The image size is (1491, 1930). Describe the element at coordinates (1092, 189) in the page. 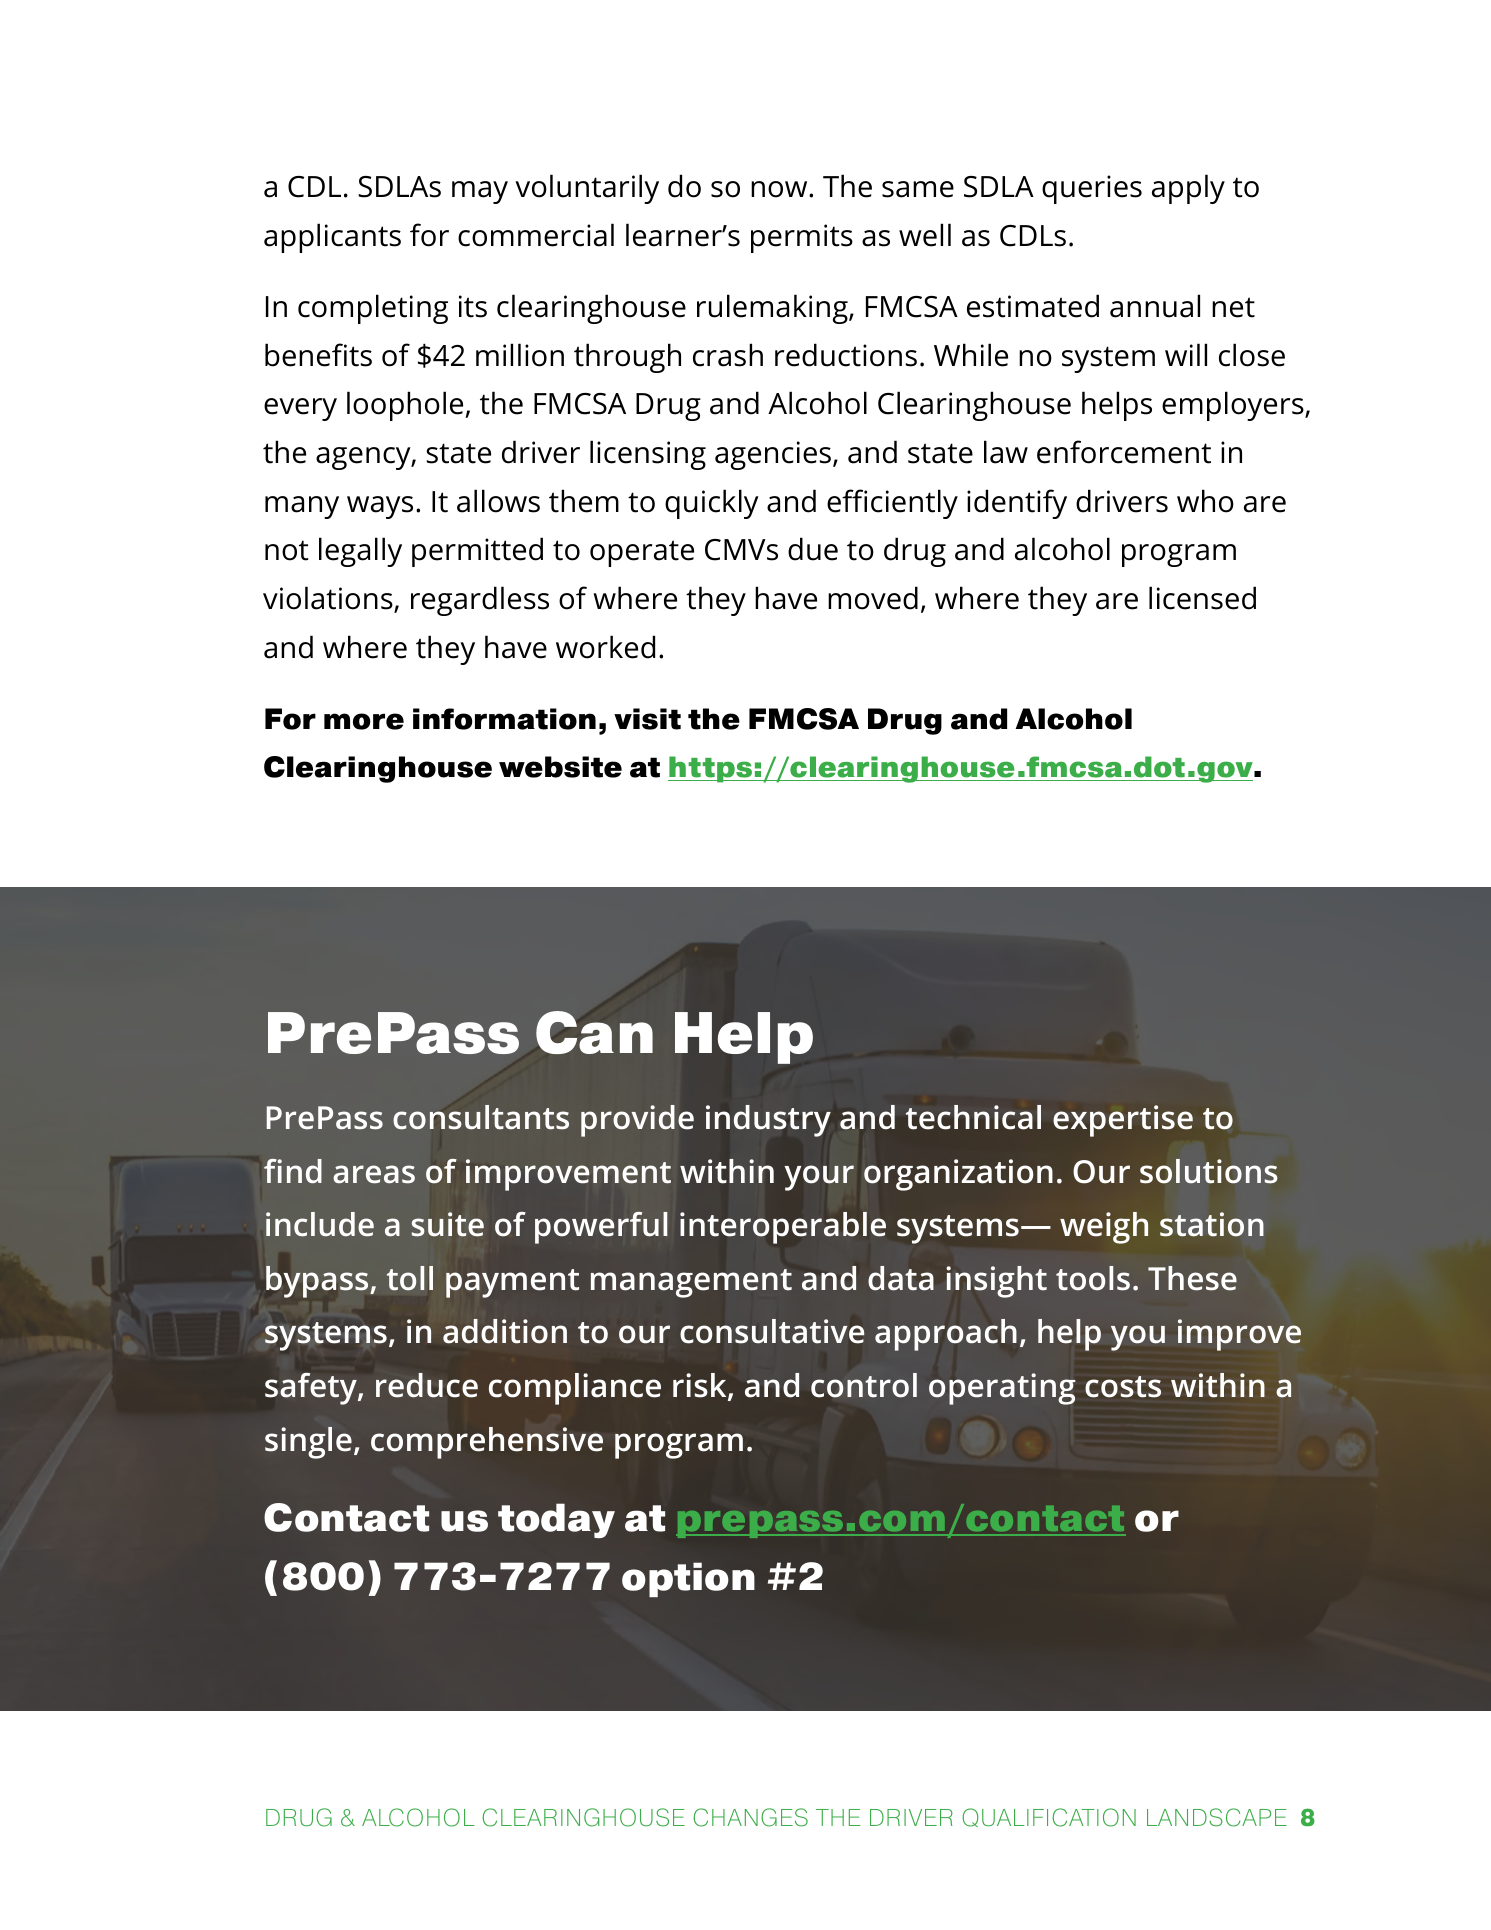

I see `queries` at that location.
